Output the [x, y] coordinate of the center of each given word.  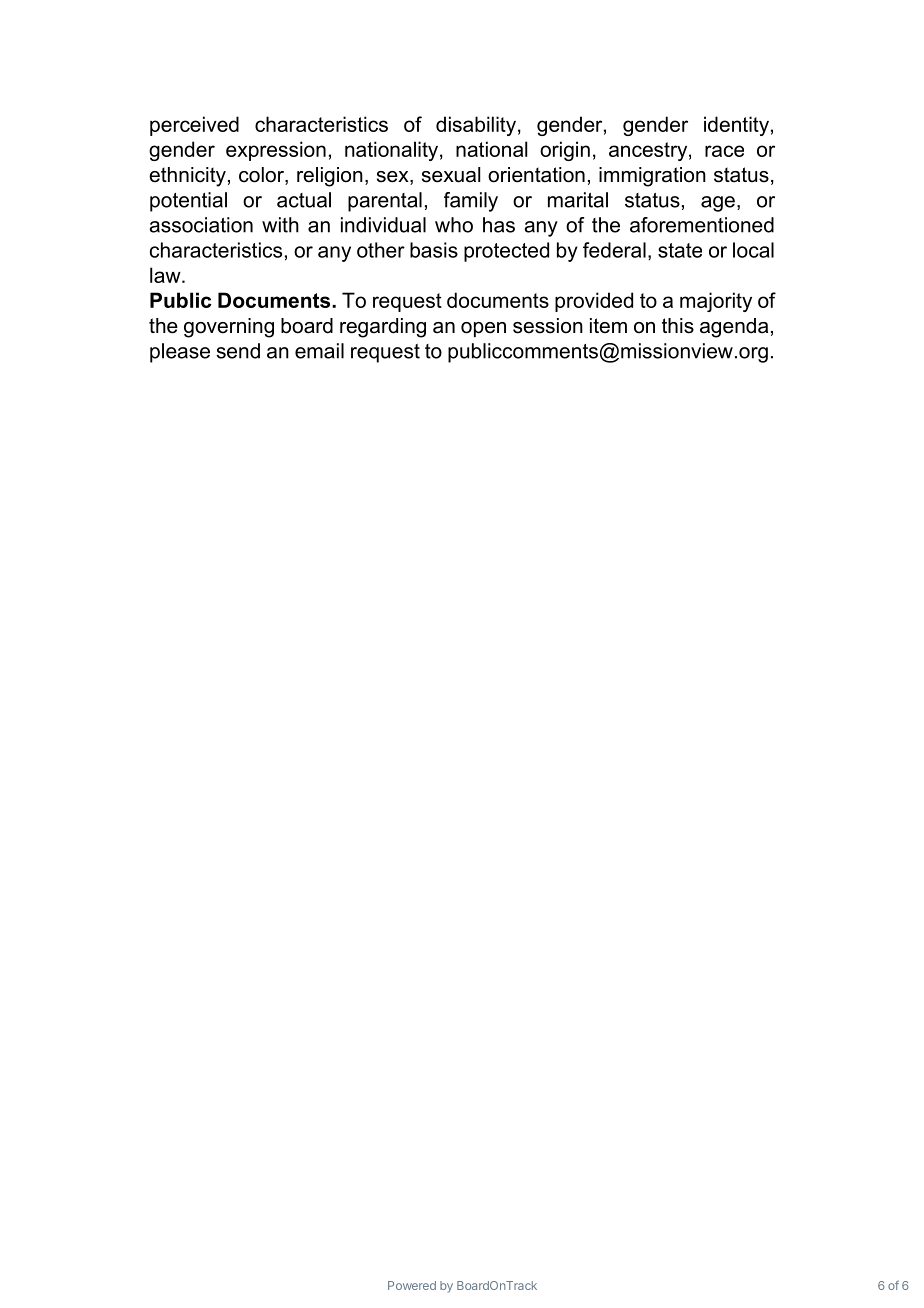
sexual [451, 175]
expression [276, 151]
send [238, 351]
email [319, 351]
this [678, 326]
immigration [652, 177]
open [483, 329]
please [180, 353]
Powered [412, 1285]
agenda [734, 328]
